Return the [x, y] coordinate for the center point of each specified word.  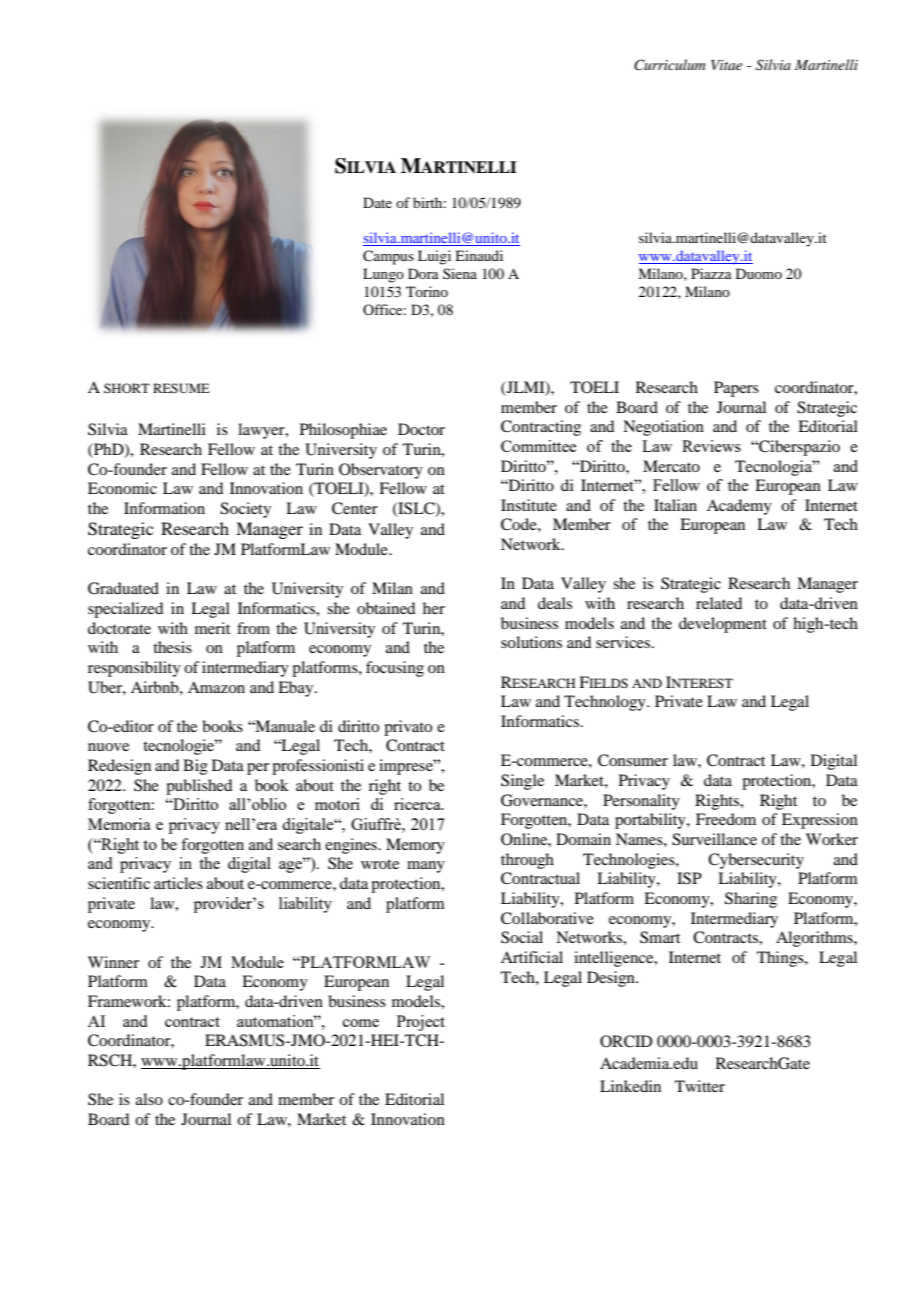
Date [377, 202]
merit [212, 628]
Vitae [726, 65]
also [149, 1099]
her [434, 608]
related [719, 603]
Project [421, 1023]
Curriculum [670, 65]
